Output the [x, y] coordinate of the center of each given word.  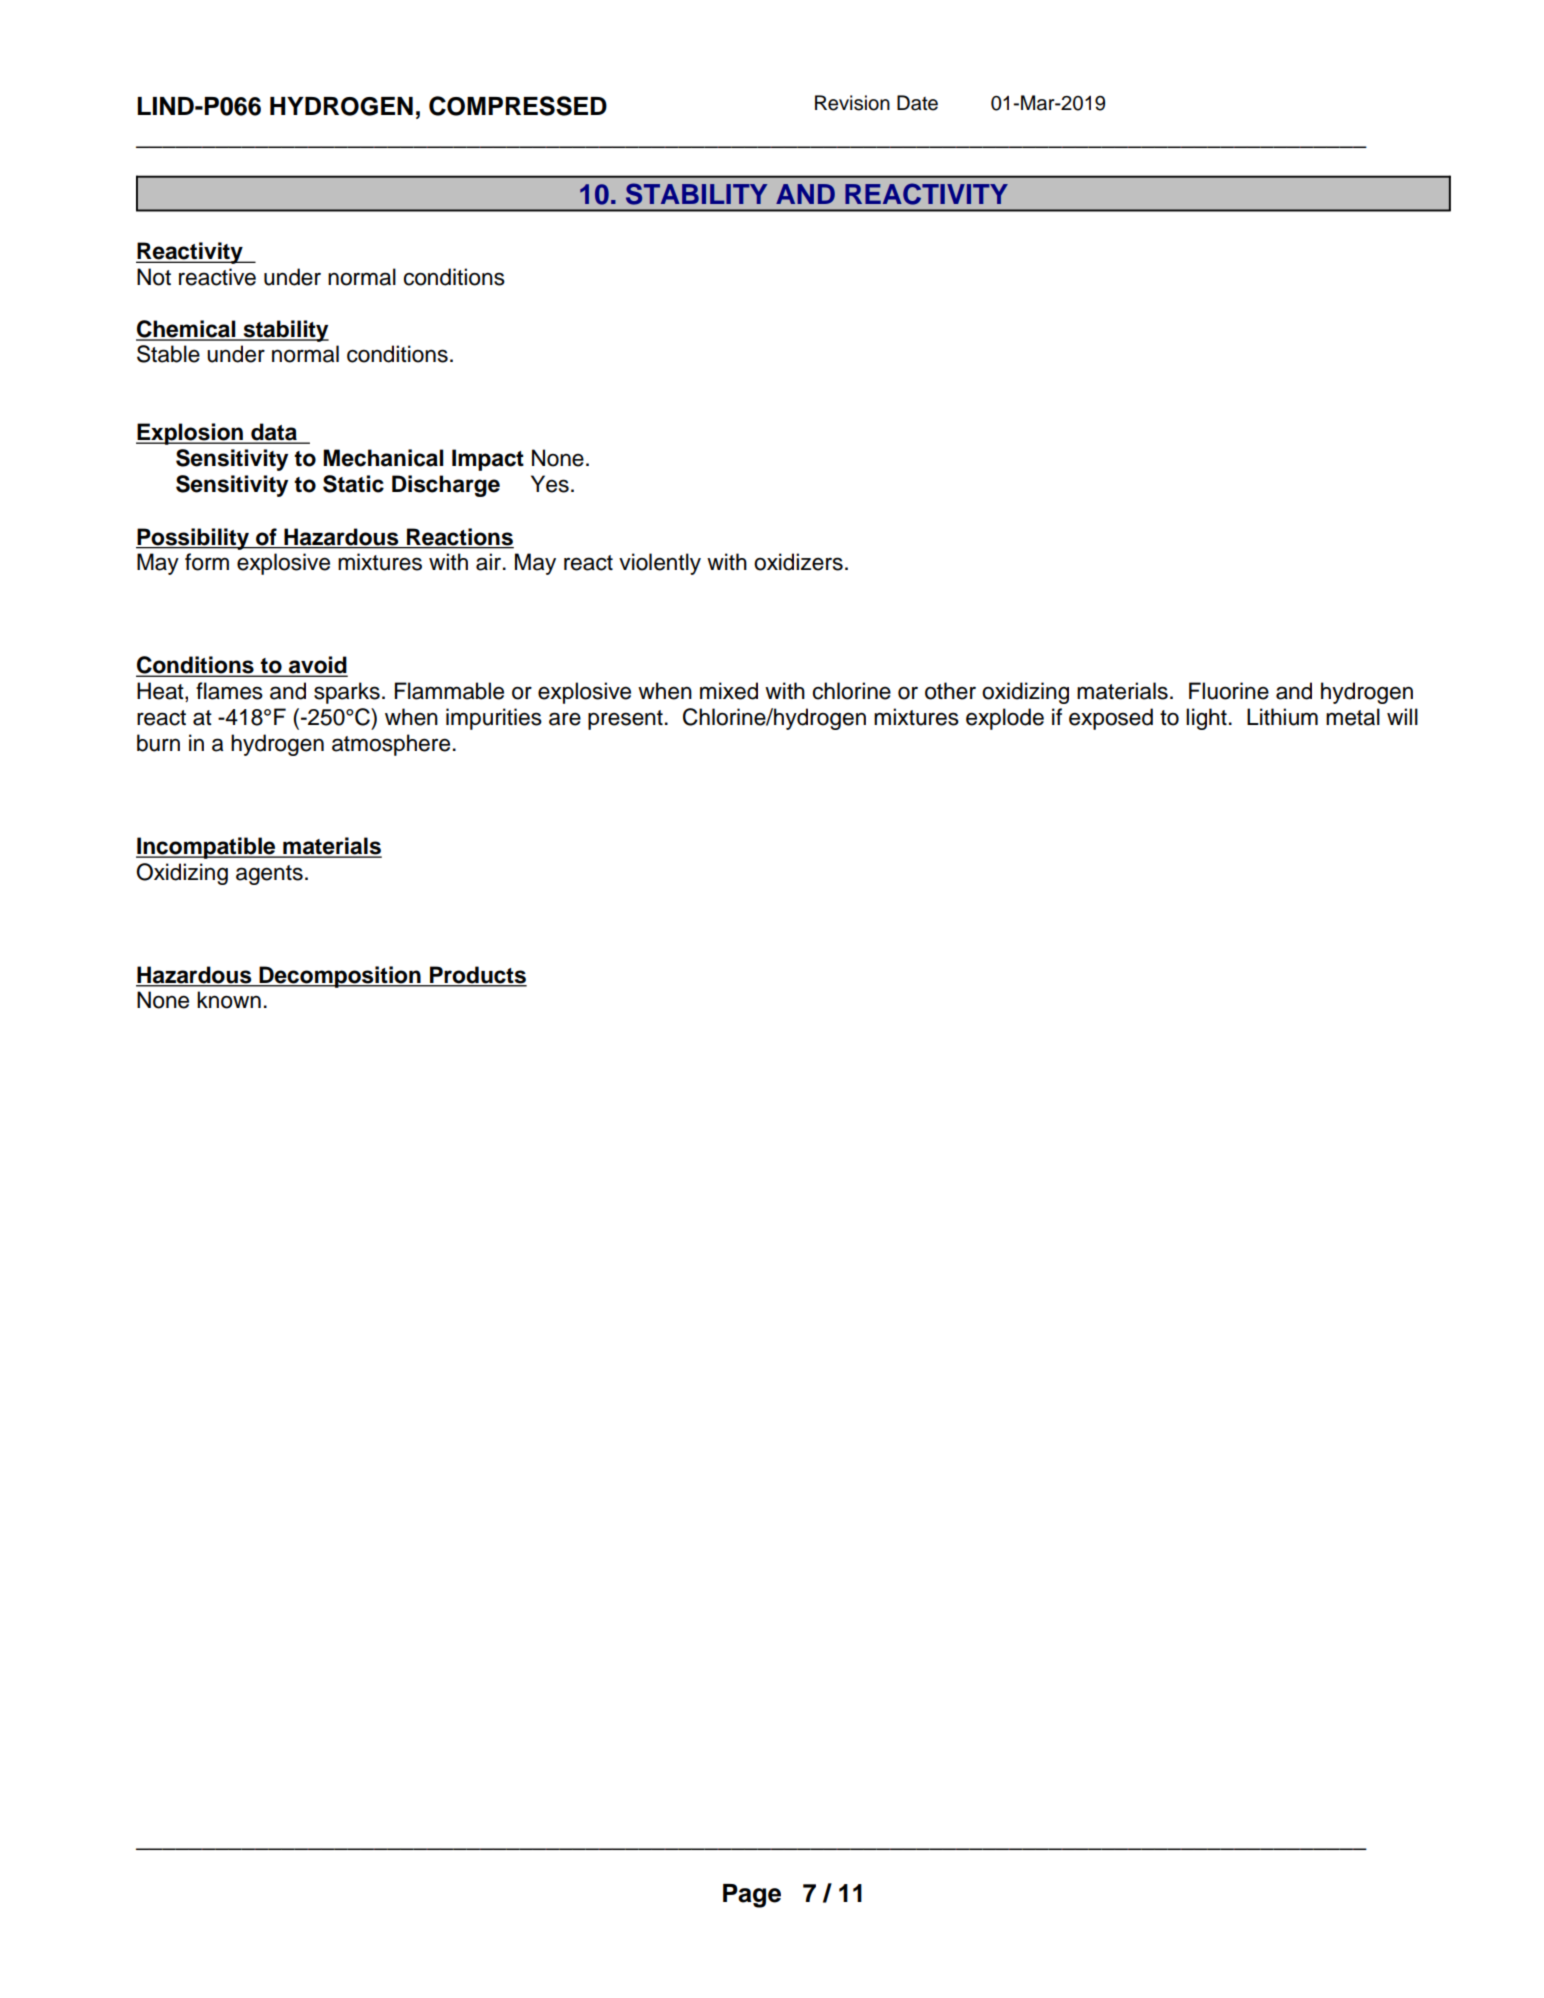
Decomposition [340, 977]
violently [660, 564]
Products [477, 976]
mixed [729, 691]
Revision [852, 103]
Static [353, 484]
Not [154, 277]
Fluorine [1229, 691]
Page [752, 1896]
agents [269, 875]
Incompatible [207, 848]
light [1206, 719]
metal [1353, 717]
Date [917, 103]
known [229, 1000]
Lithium [1282, 717]
